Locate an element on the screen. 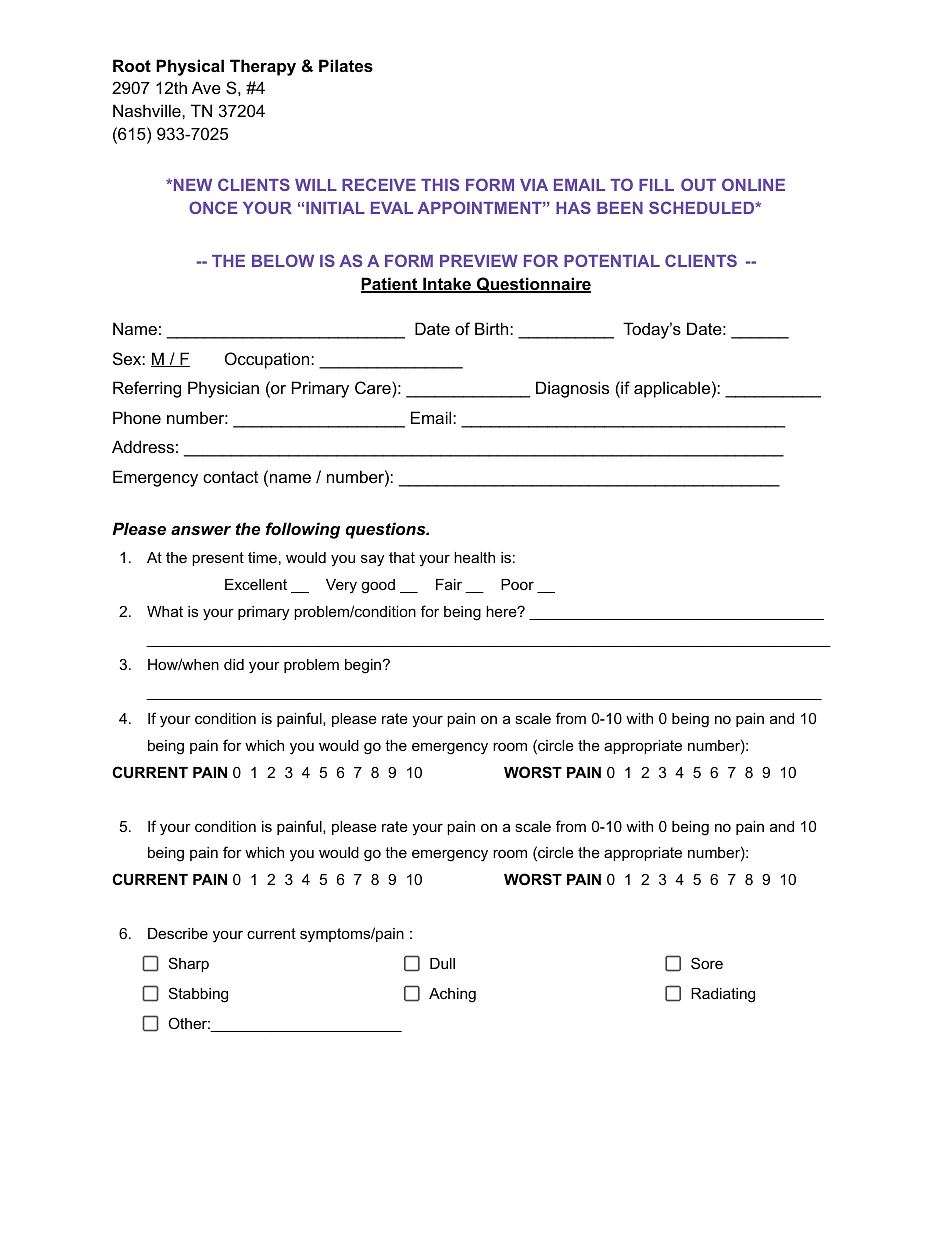 The image size is (952, 1233). Poor is located at coordinates (517, 584).
